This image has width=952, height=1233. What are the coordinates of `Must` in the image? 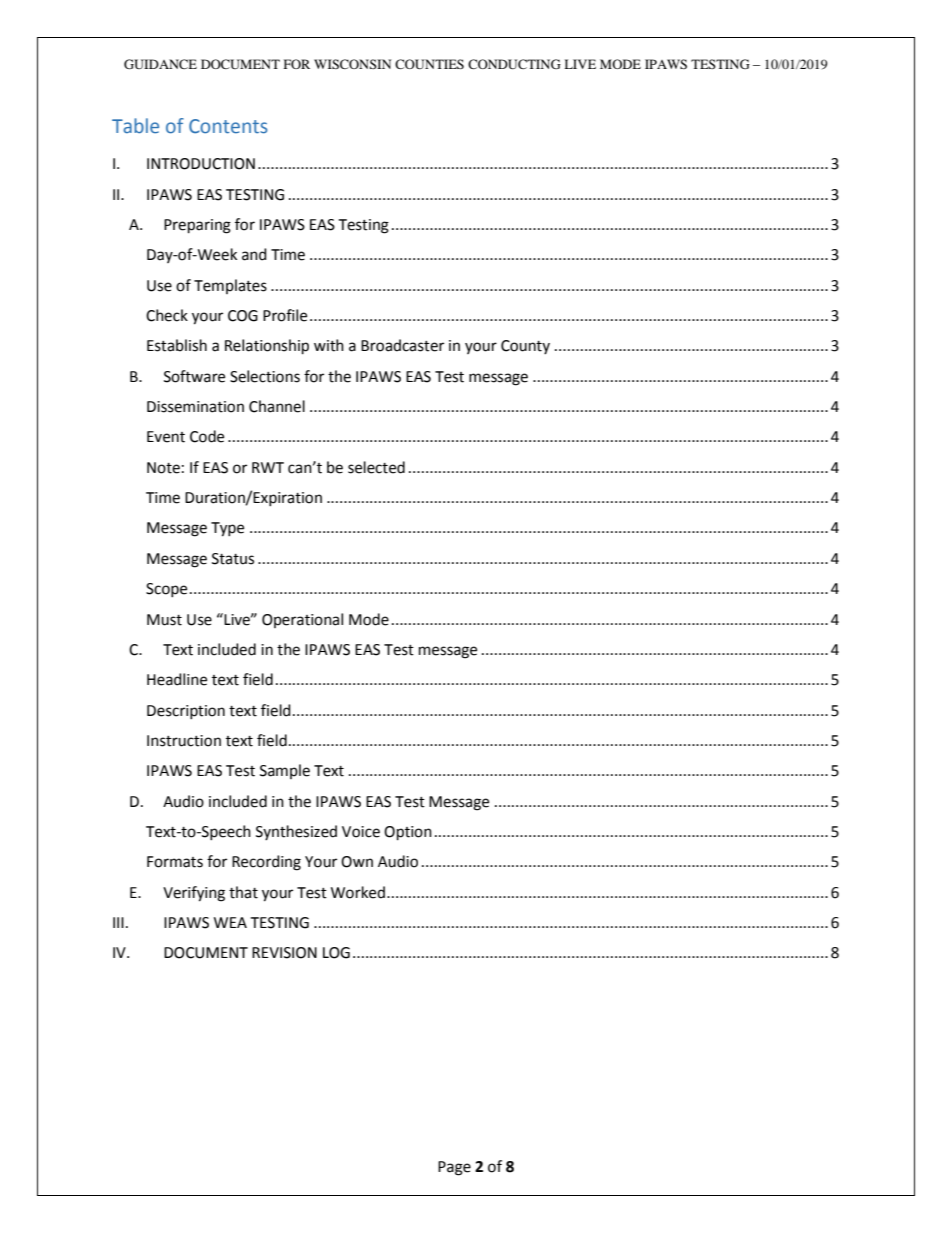 It's located at (164, 620).
